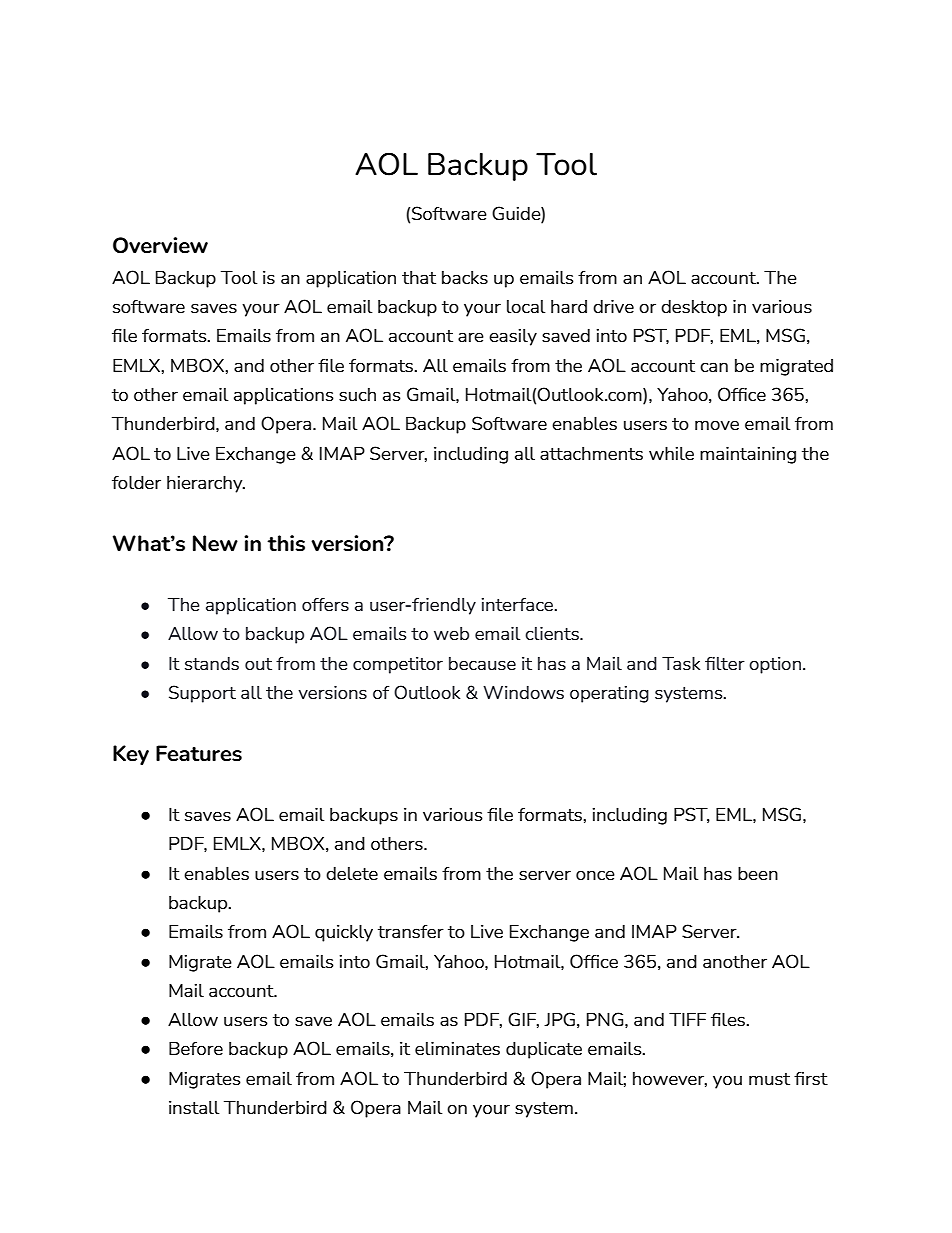  What do you see at coordinates (748, 455) in the screenshot?
I see `maintaining` at bounding box center [748, 455].
